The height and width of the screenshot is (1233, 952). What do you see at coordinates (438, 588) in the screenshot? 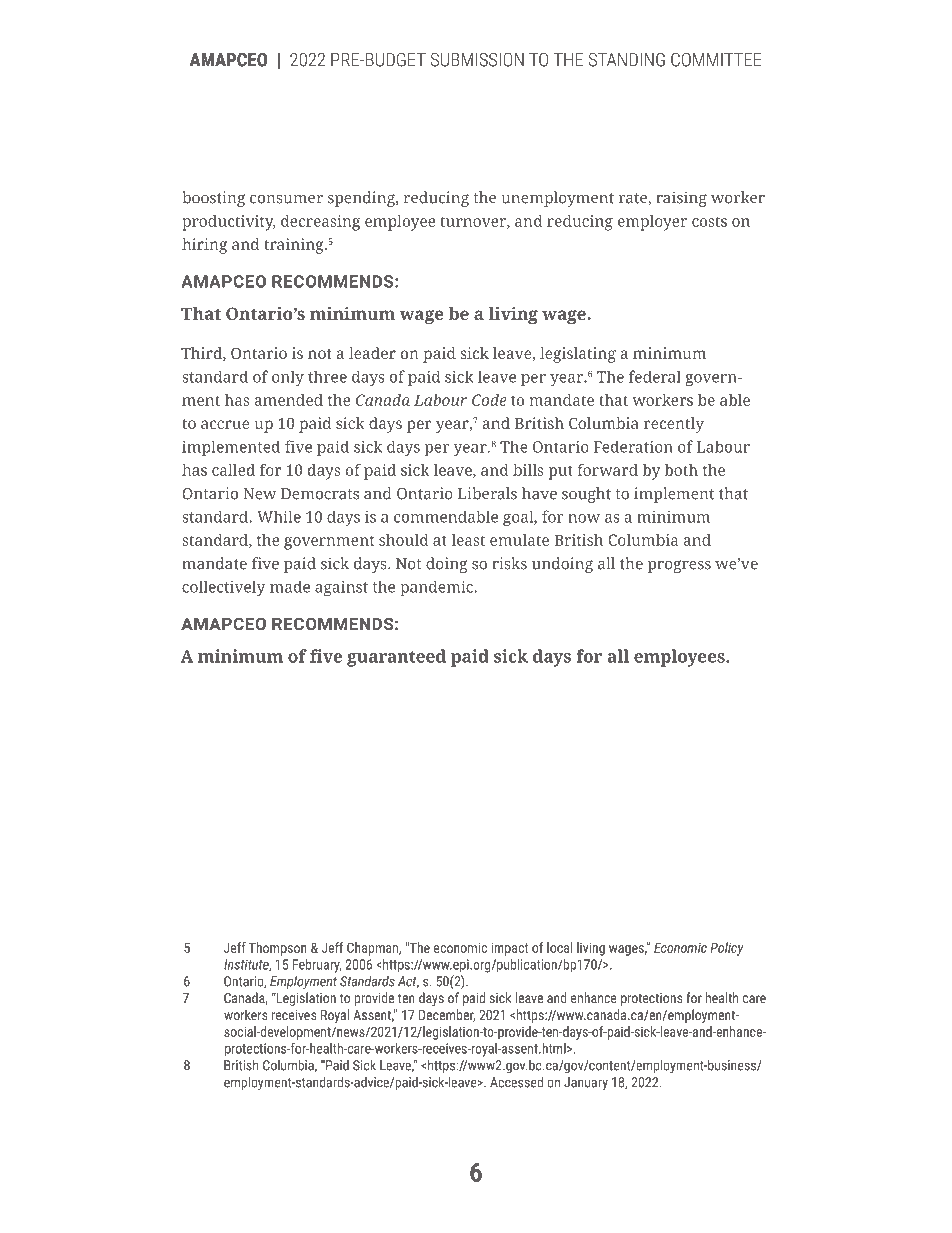
I see `pandemic` at bounding box center [438, 588].
